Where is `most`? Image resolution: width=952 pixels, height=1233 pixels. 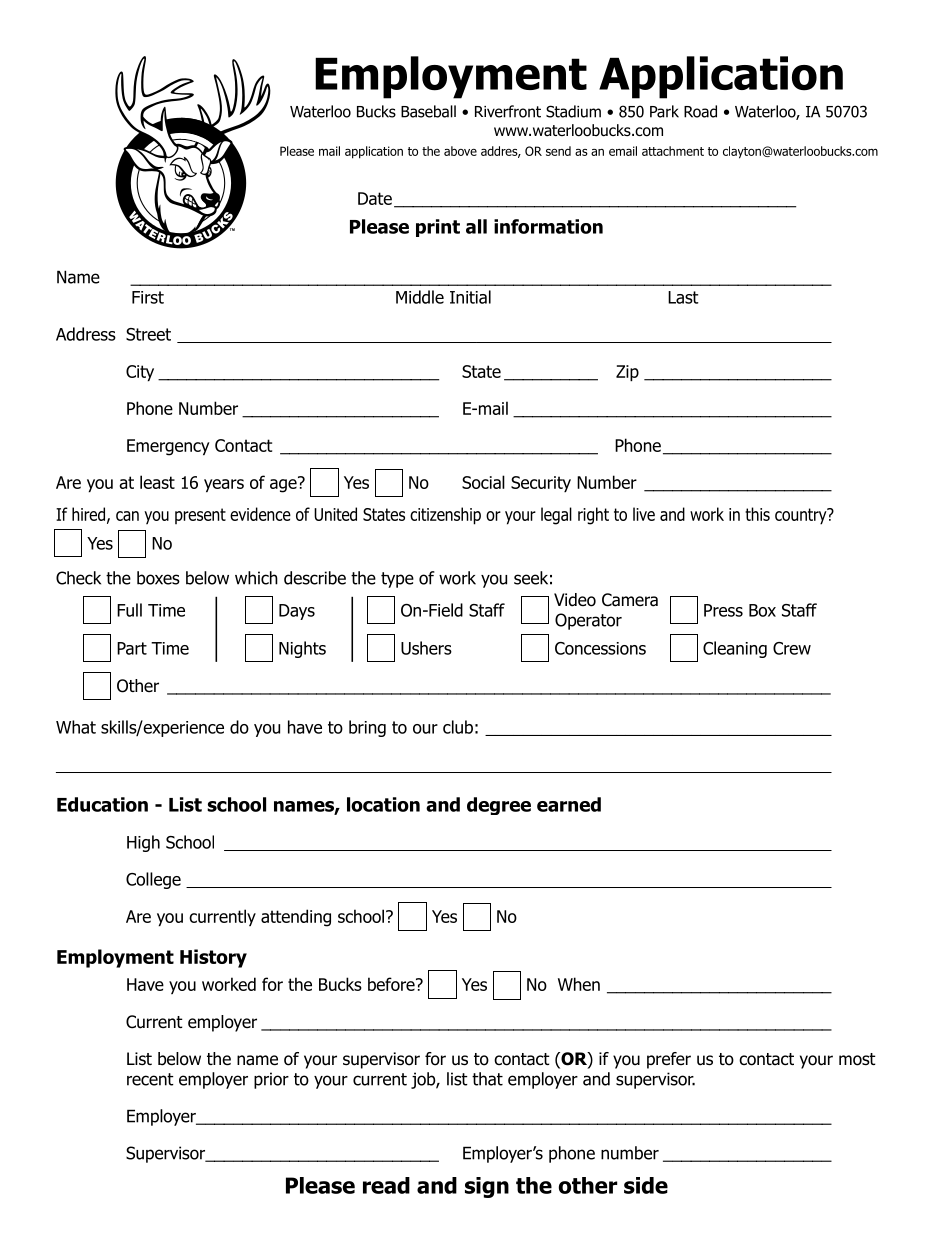 most is located at coordinates (857, 1059).
